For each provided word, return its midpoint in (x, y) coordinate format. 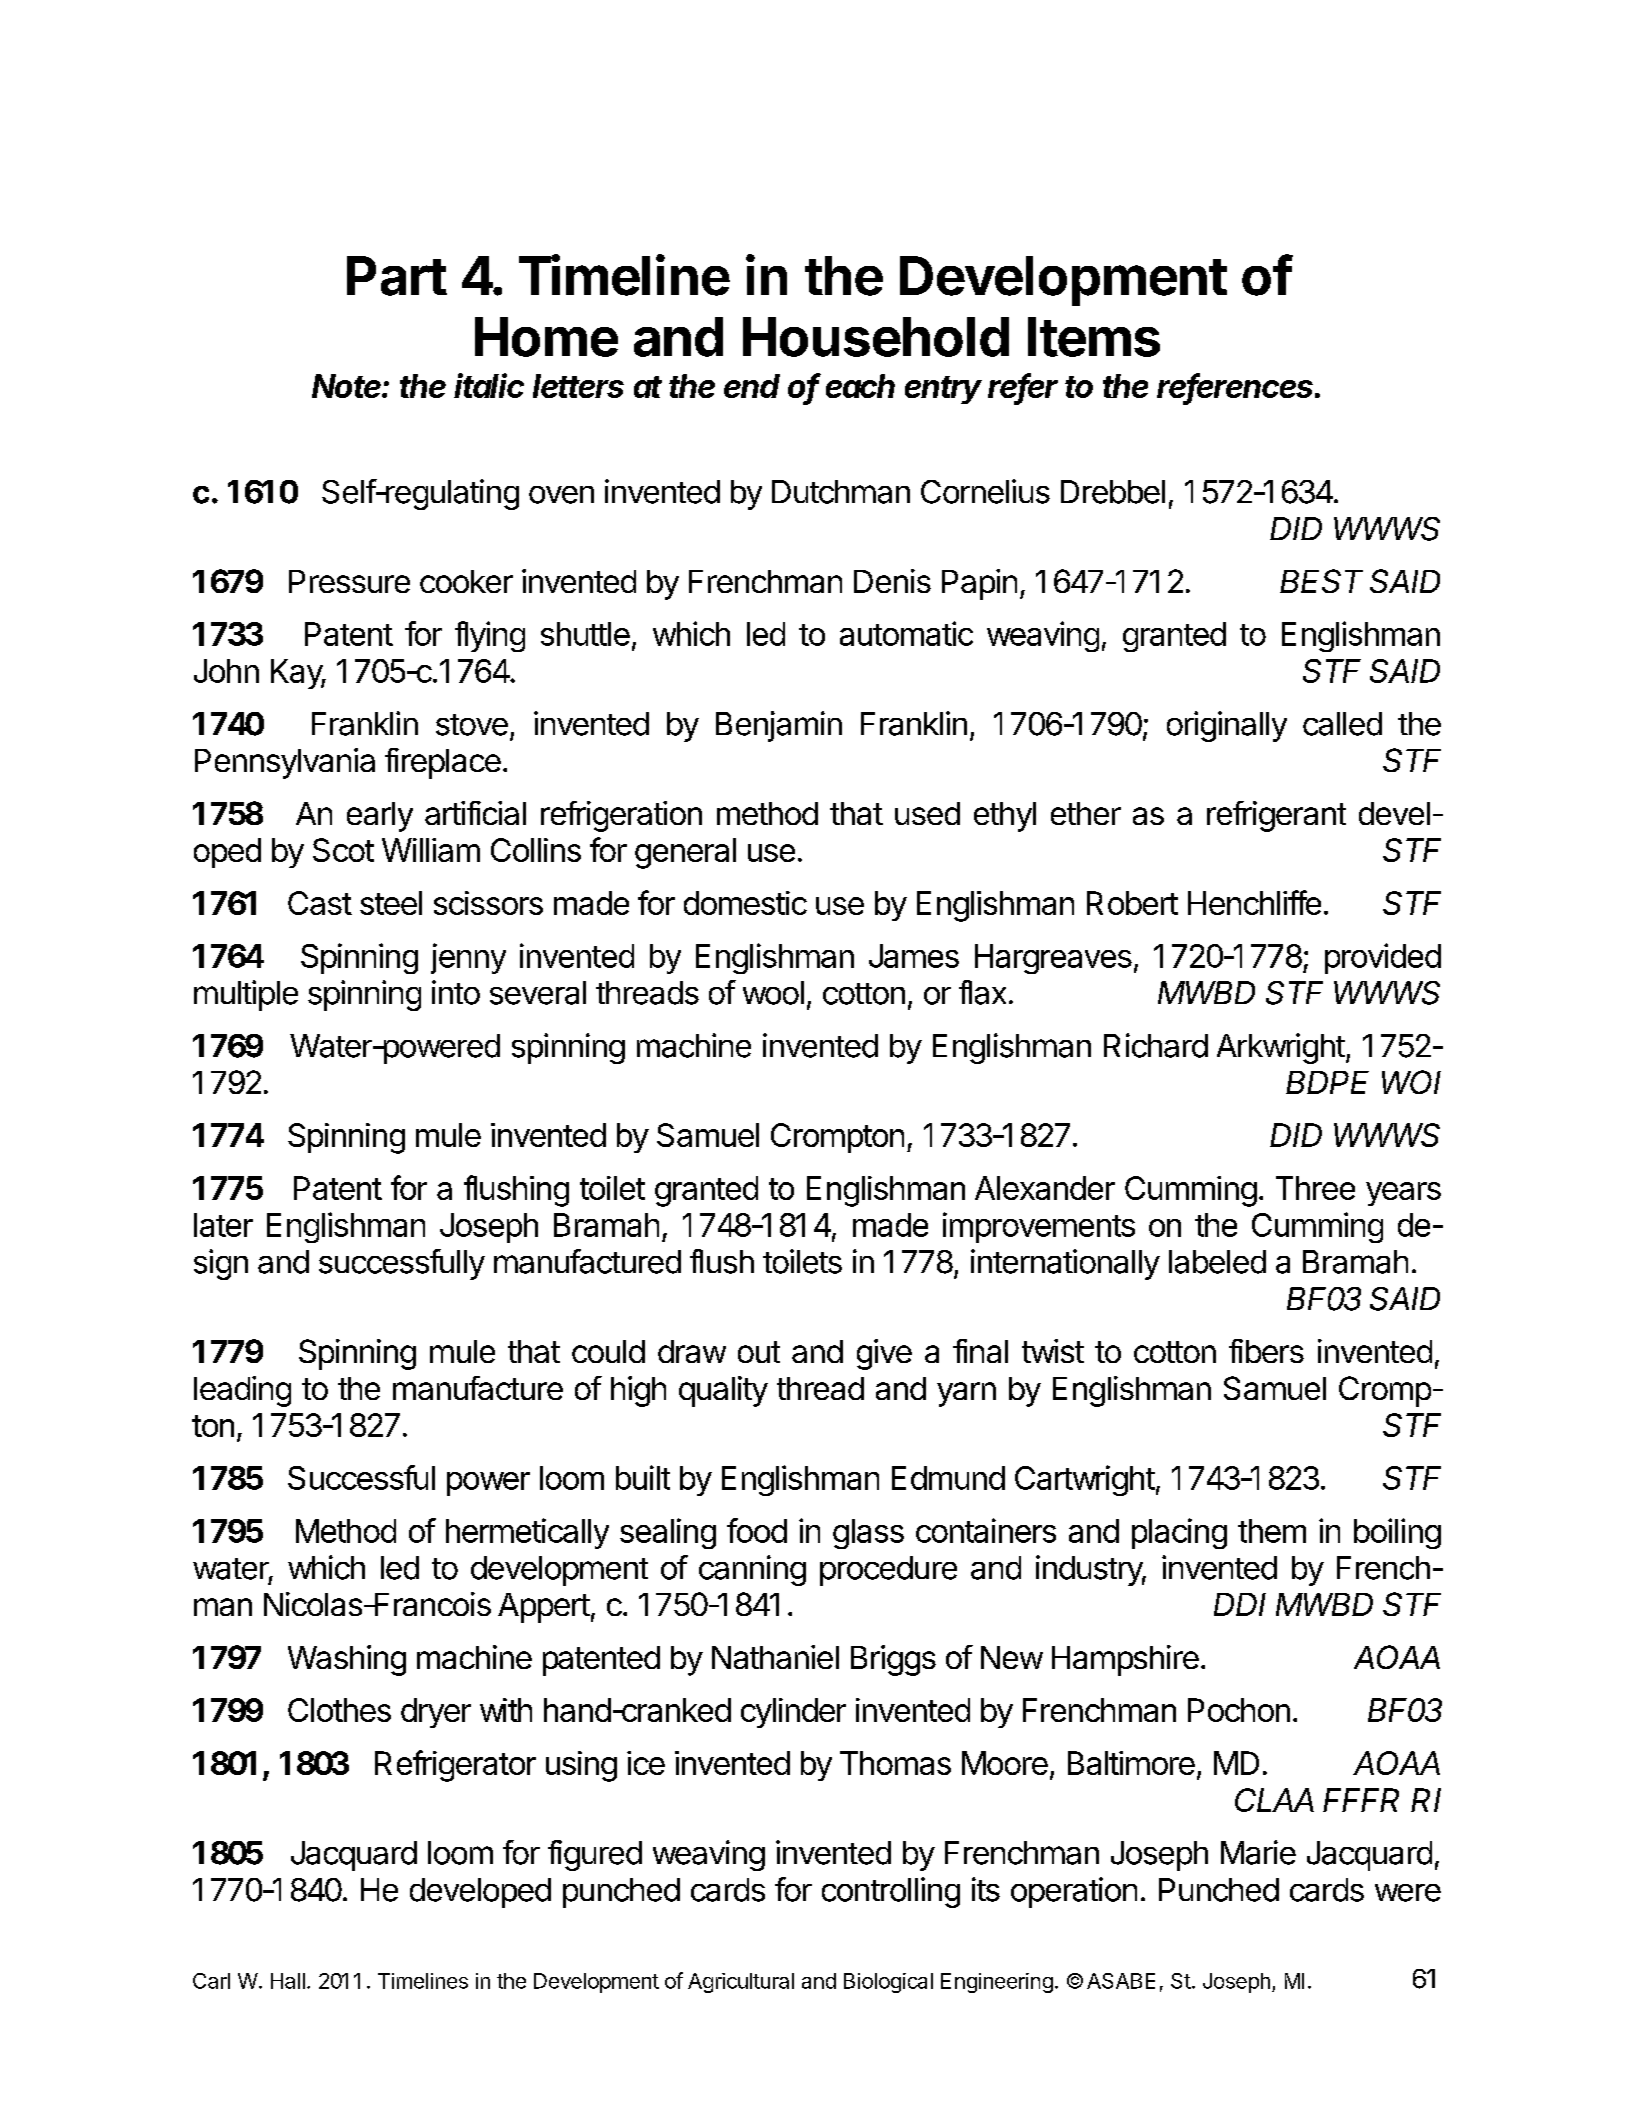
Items (1094, 337)
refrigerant (1276, 816)
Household (876, 337)
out (759, 1352)
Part (397, 276)
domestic (745, 903)
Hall (288, 1981)
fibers (1266, 1351)
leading (242, 1391)
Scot (343, 850)
